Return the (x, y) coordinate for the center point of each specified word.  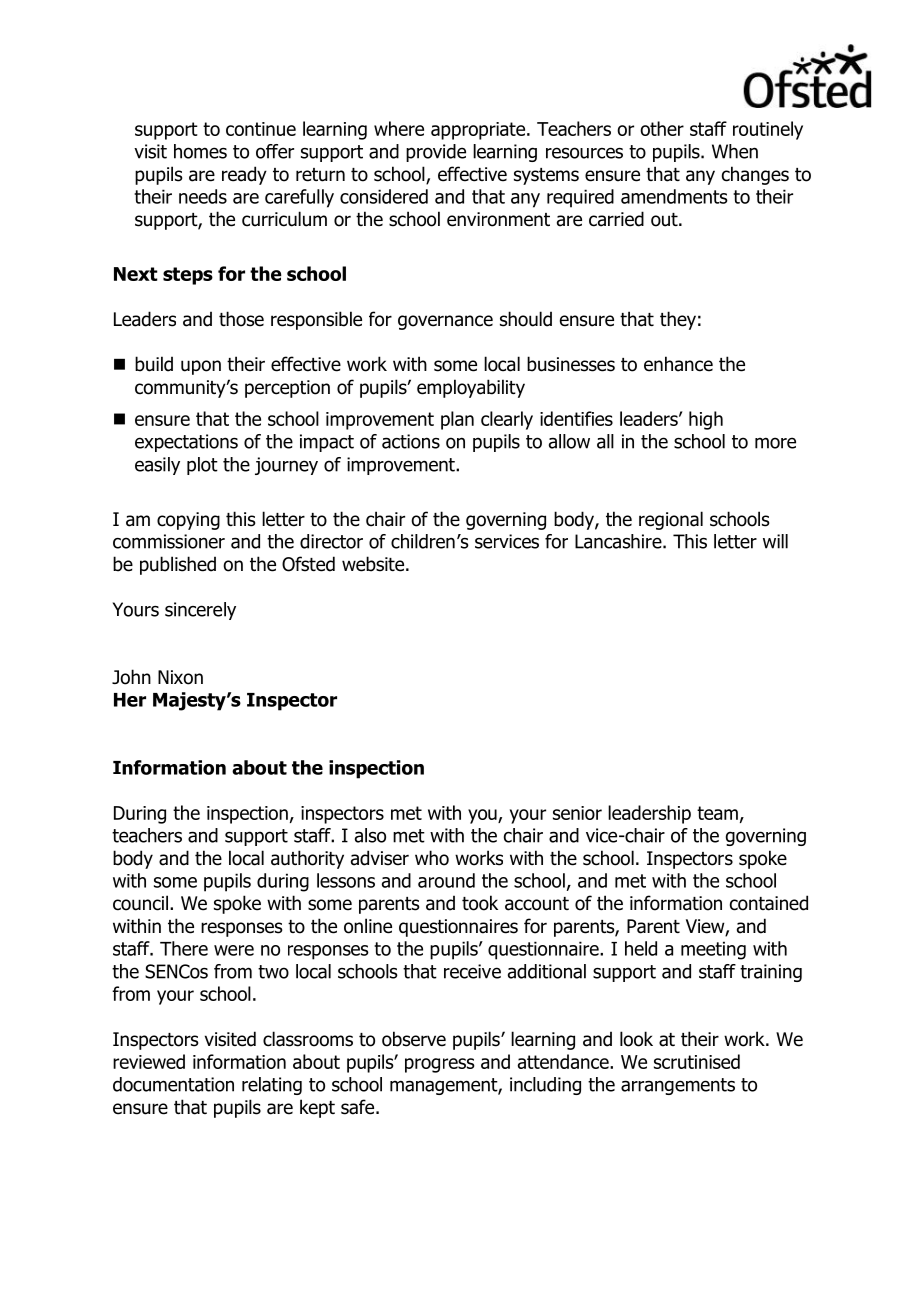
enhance (678, 364)
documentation (173, 1084)
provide (436, 153)
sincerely (200, 611)
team (717, 813)
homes (200, 151)
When (735, 151)
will (775, 541)
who (432, 858)
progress (440, 1065)
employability (471, 388)
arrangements (678, 1086)
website (374, 564)
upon (201, 367)
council (140, 903)
